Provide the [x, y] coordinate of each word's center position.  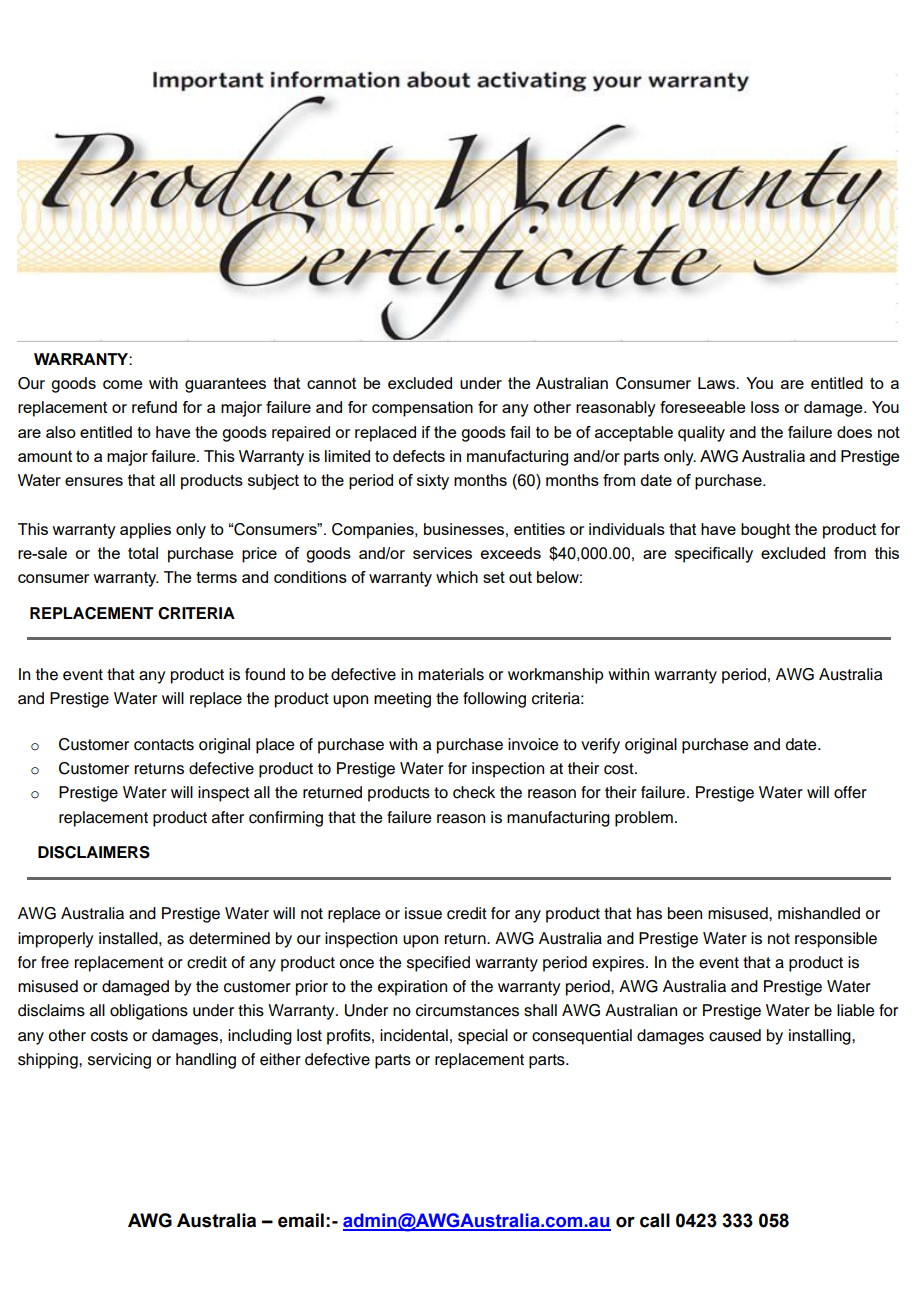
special [483, 1037]
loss [765, 407]
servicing [119, 1061]
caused [735, 1035]
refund [154, 407]
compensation [422, 409]
